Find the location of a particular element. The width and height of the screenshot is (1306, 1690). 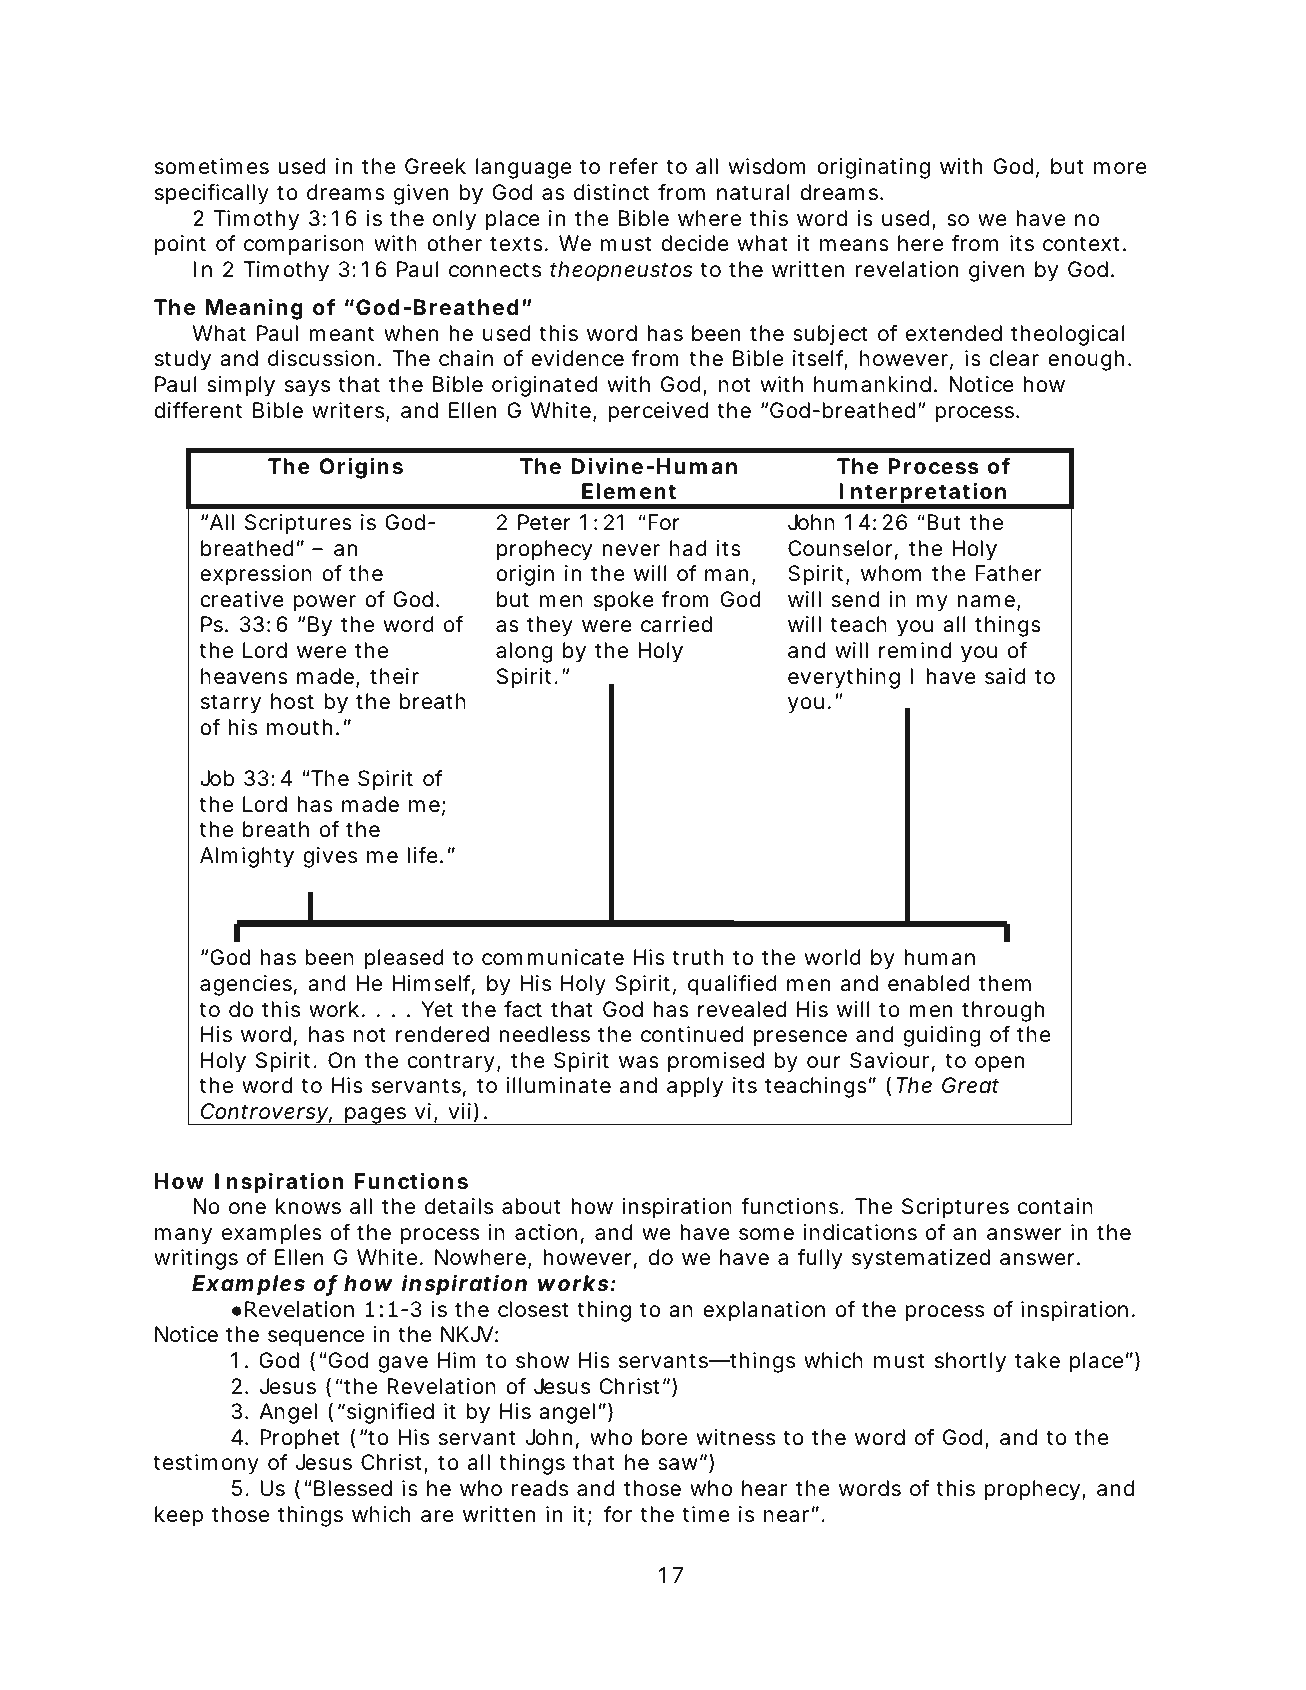

shortly is located at coordinates (970, 1362).
